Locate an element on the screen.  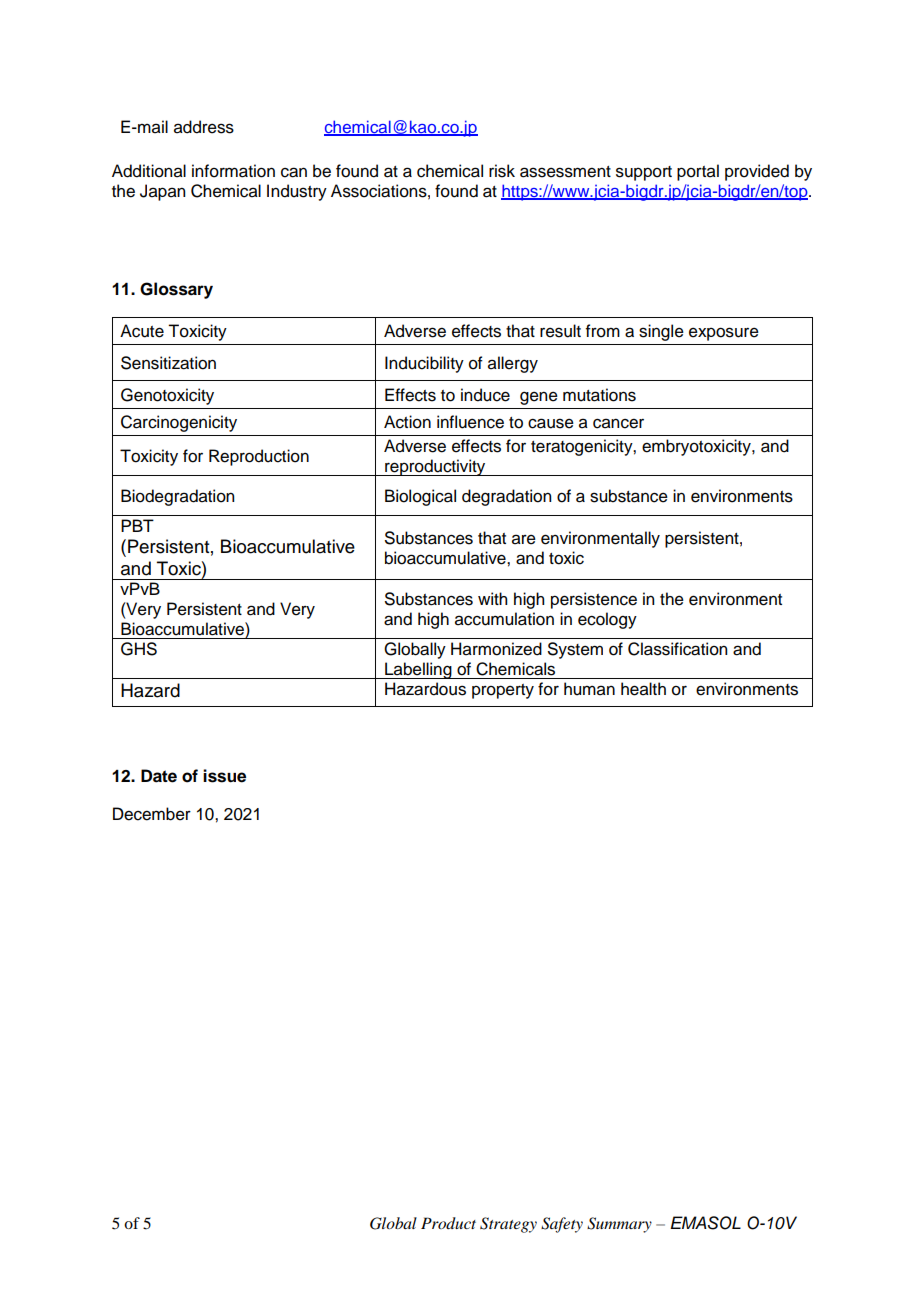
portal is located at coordinates (698, 172).
